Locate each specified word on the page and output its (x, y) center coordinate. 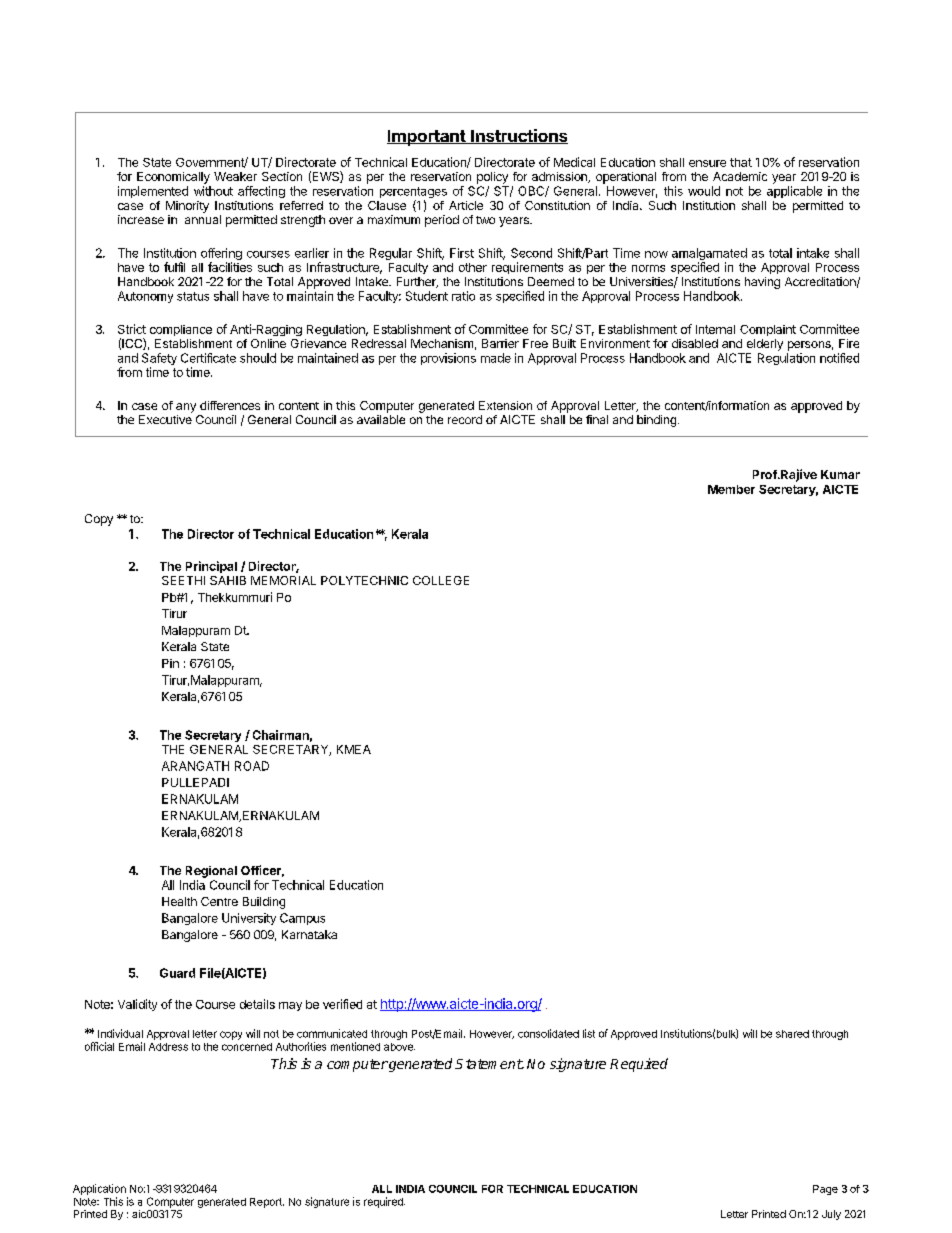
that (741, 162)
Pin (170, 663)
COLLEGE (441, 580)
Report (267, 1203)
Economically (173, 178)
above (399, 1047)
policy (492, 178)
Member (731, 489)
